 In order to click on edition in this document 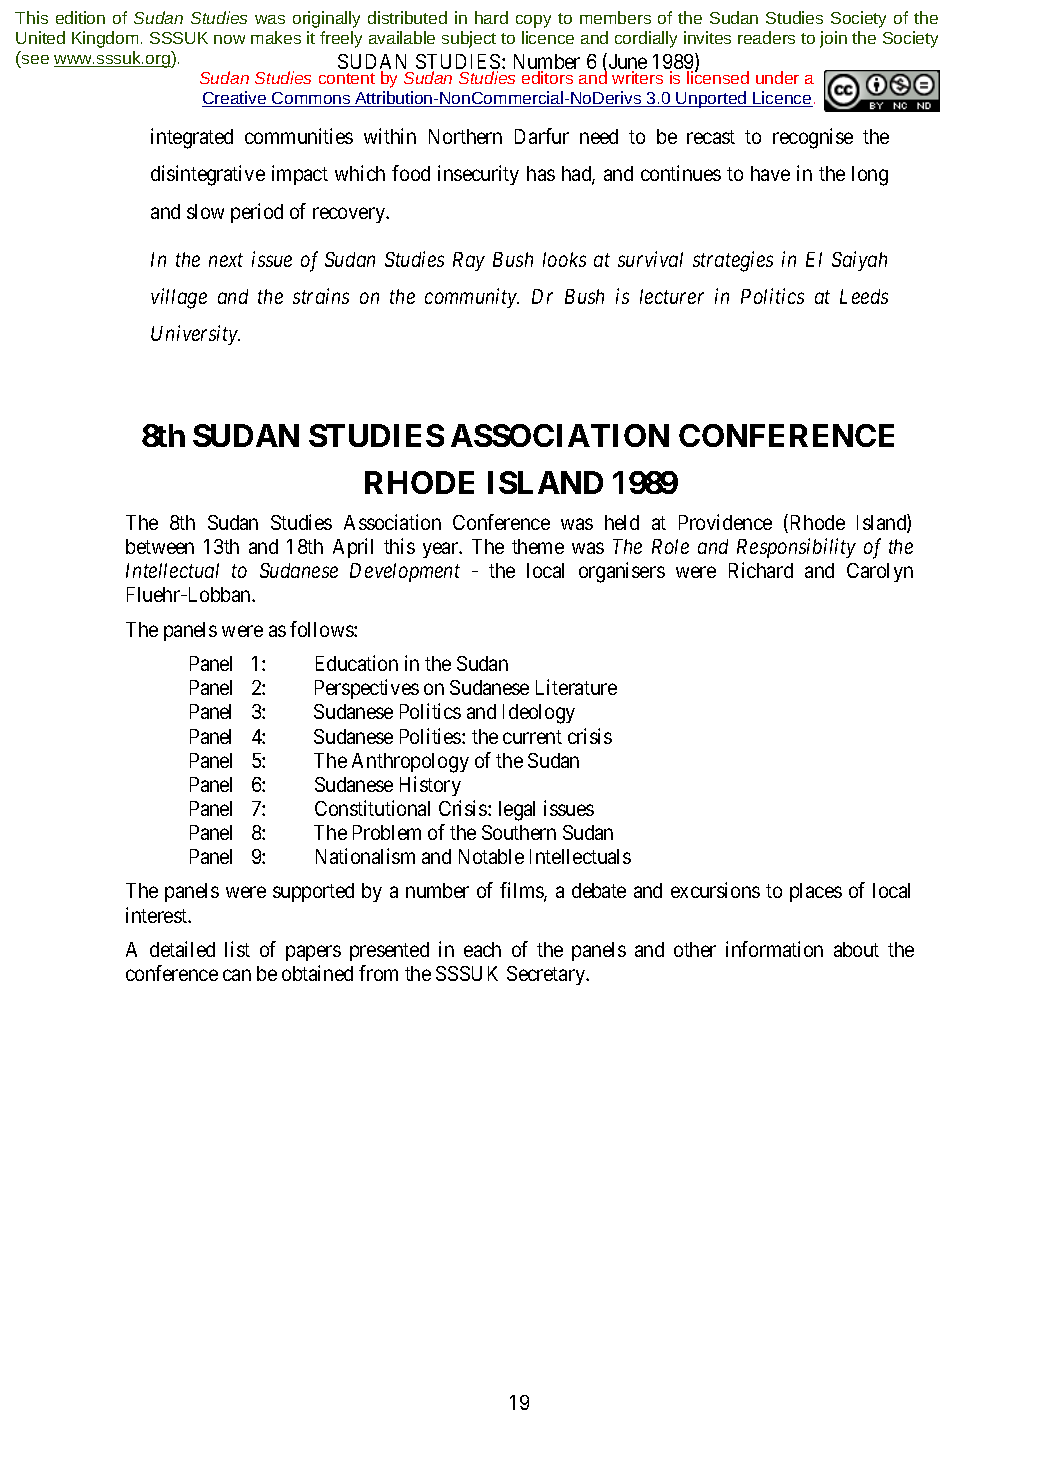, I will do `click(80, 17)`.
